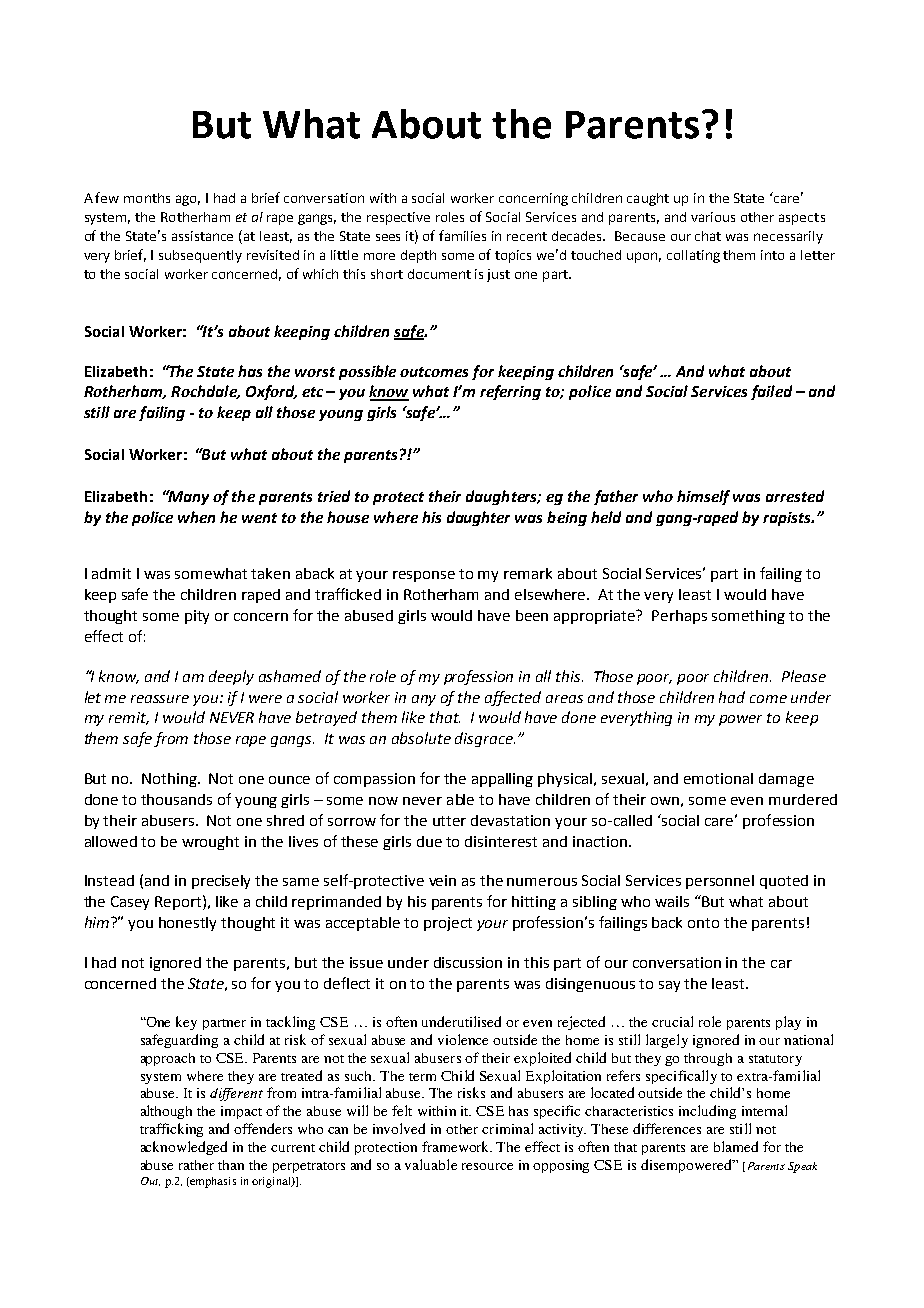  What do you see at coordinates (202, 236) in the screenshot?
I see `assistance` at bounding box center [202, 236].
